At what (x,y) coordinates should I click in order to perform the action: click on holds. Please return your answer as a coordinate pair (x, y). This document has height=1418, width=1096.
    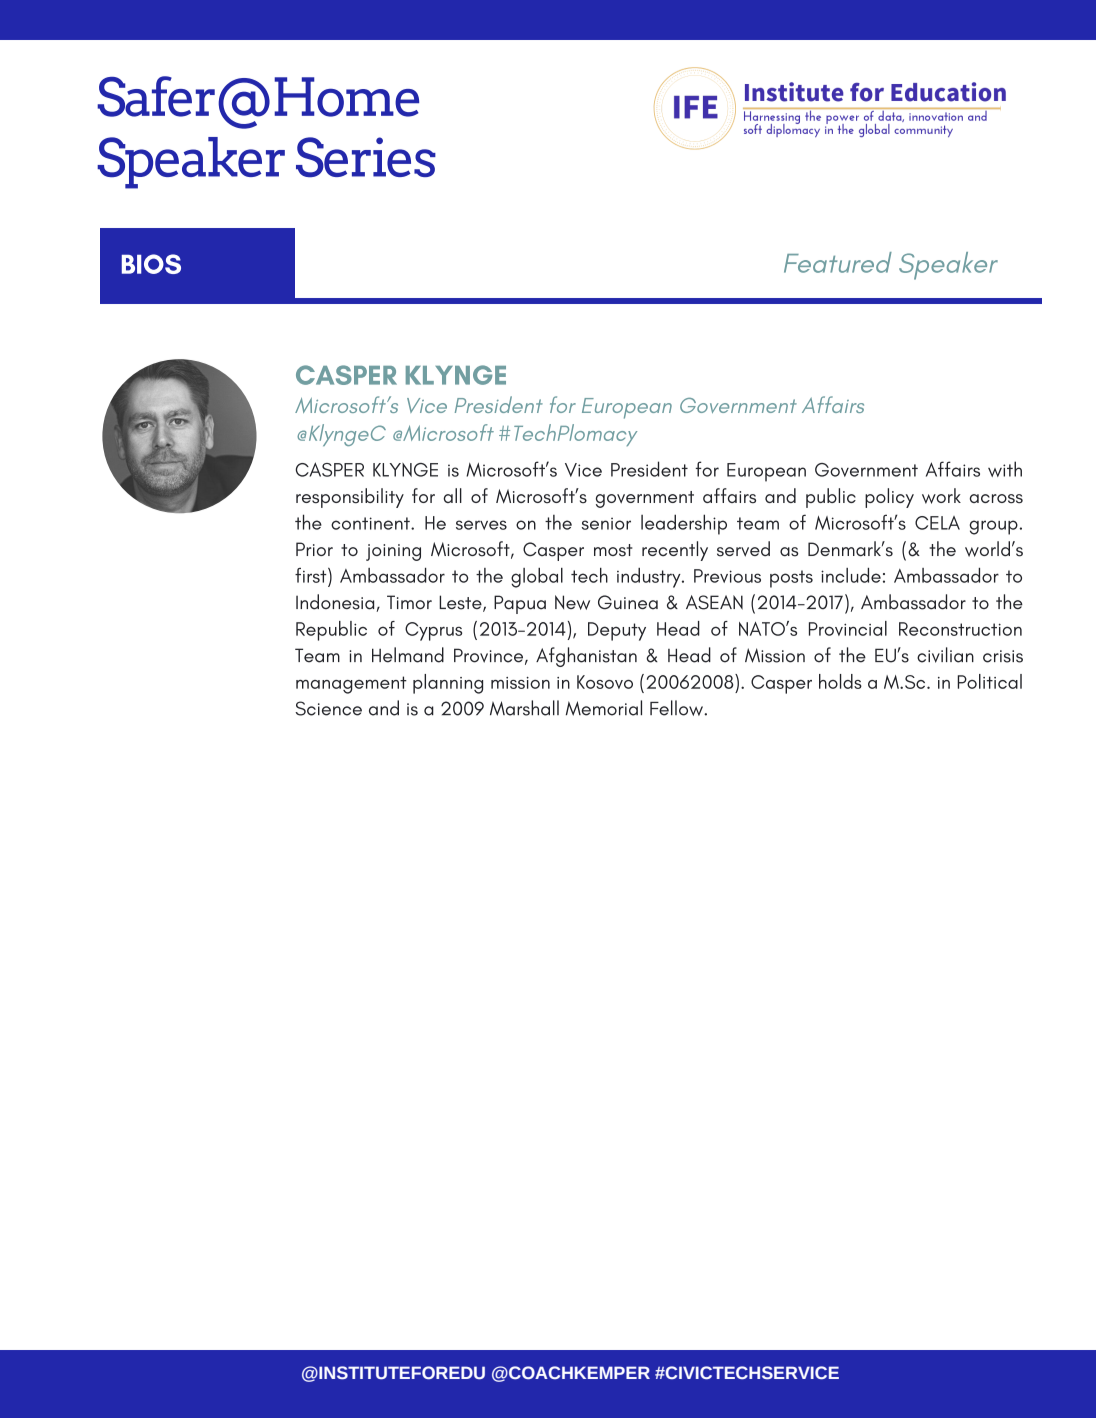
    Looking at the image, I should click on (840, 681).
